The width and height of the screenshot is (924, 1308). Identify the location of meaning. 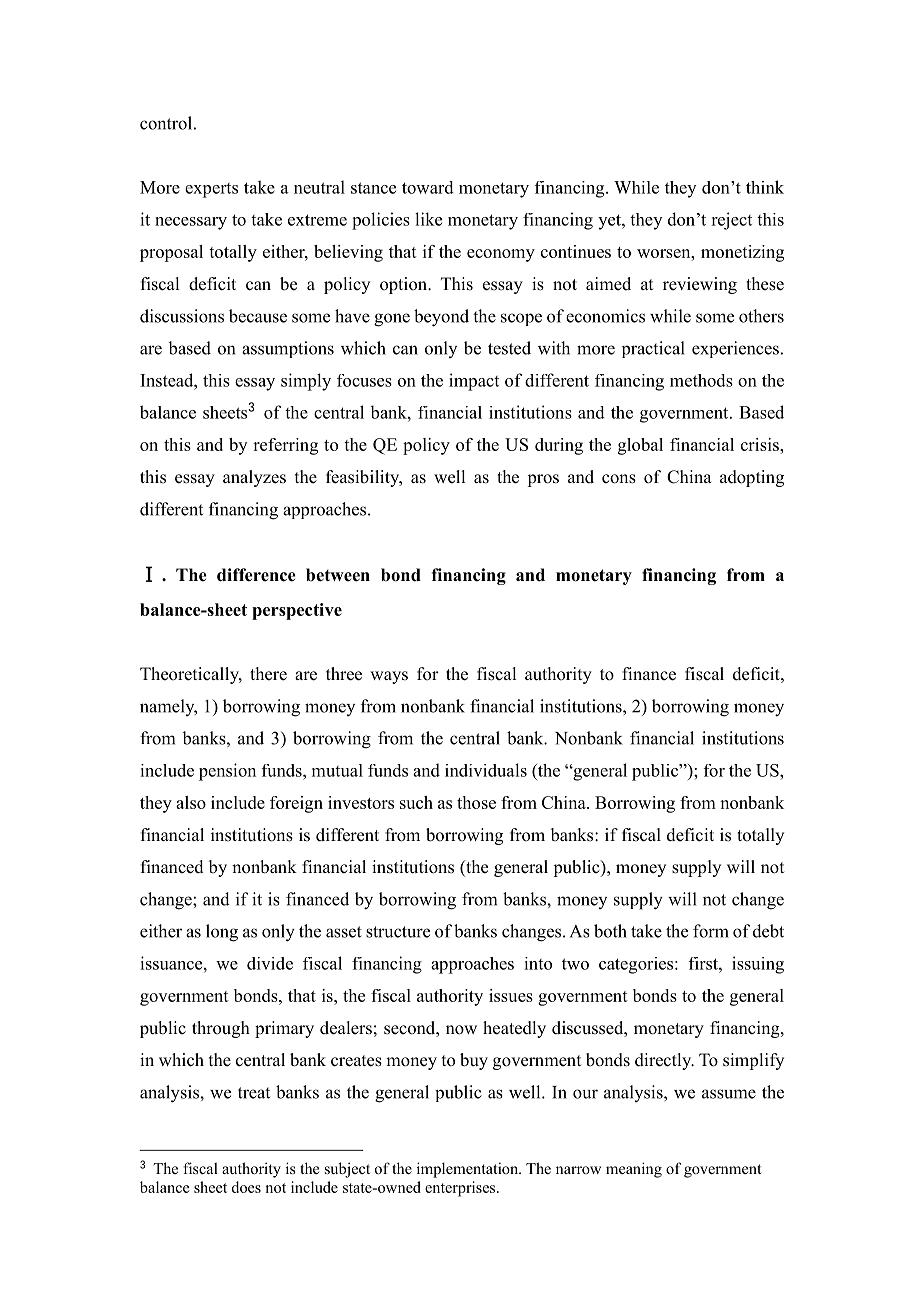
(634, 1170).
